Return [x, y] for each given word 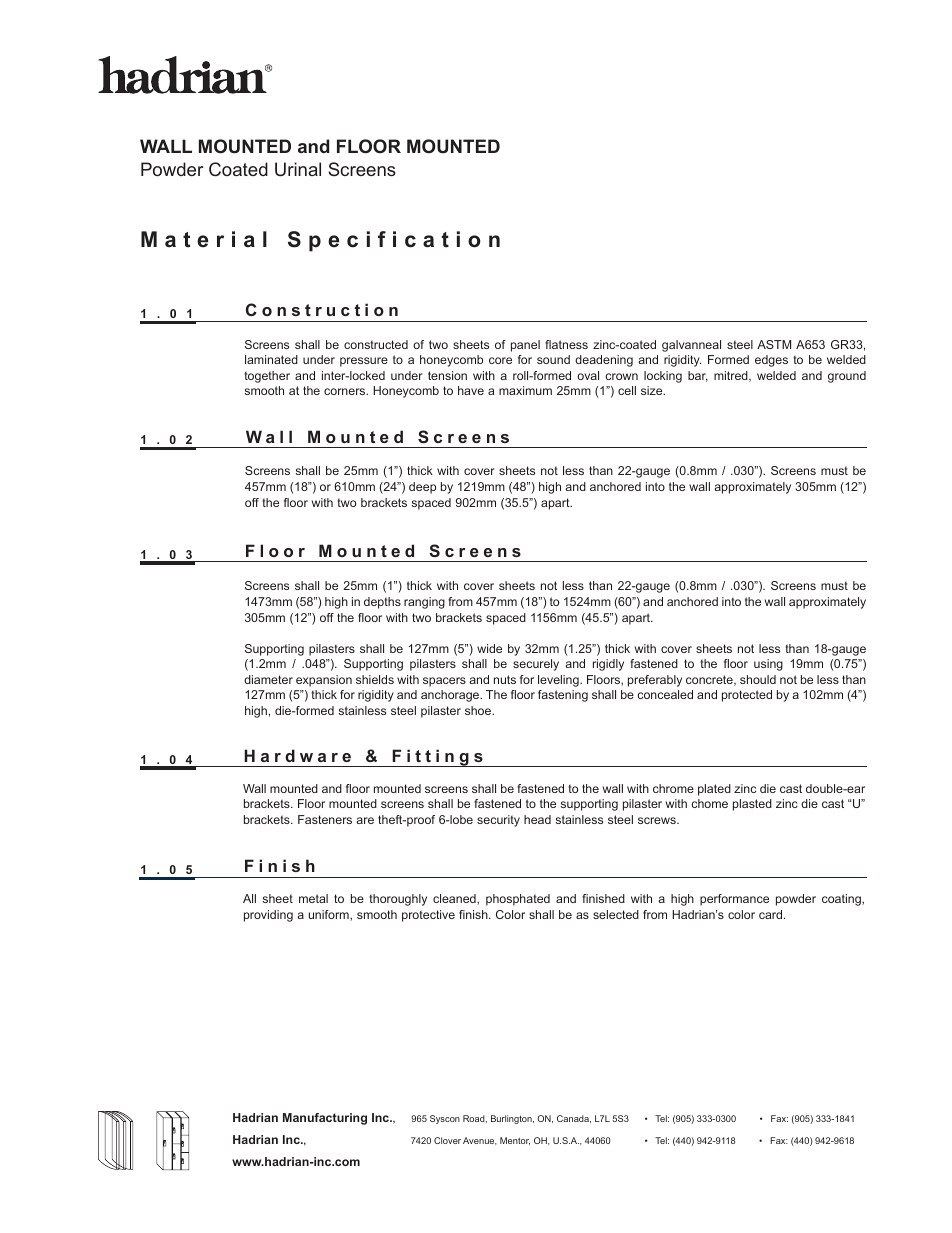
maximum [525, 390]
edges [771, 361]
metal [313, 898]
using [768, 665]
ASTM [774, 344]
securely [536, 665]
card [772, 914]
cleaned [455, 899]
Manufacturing [325, 1119]
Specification [394, 241]
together [267, 377]
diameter [268, 679]
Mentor [515, 1141]
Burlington [512, 1119]
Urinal [298, 169]
